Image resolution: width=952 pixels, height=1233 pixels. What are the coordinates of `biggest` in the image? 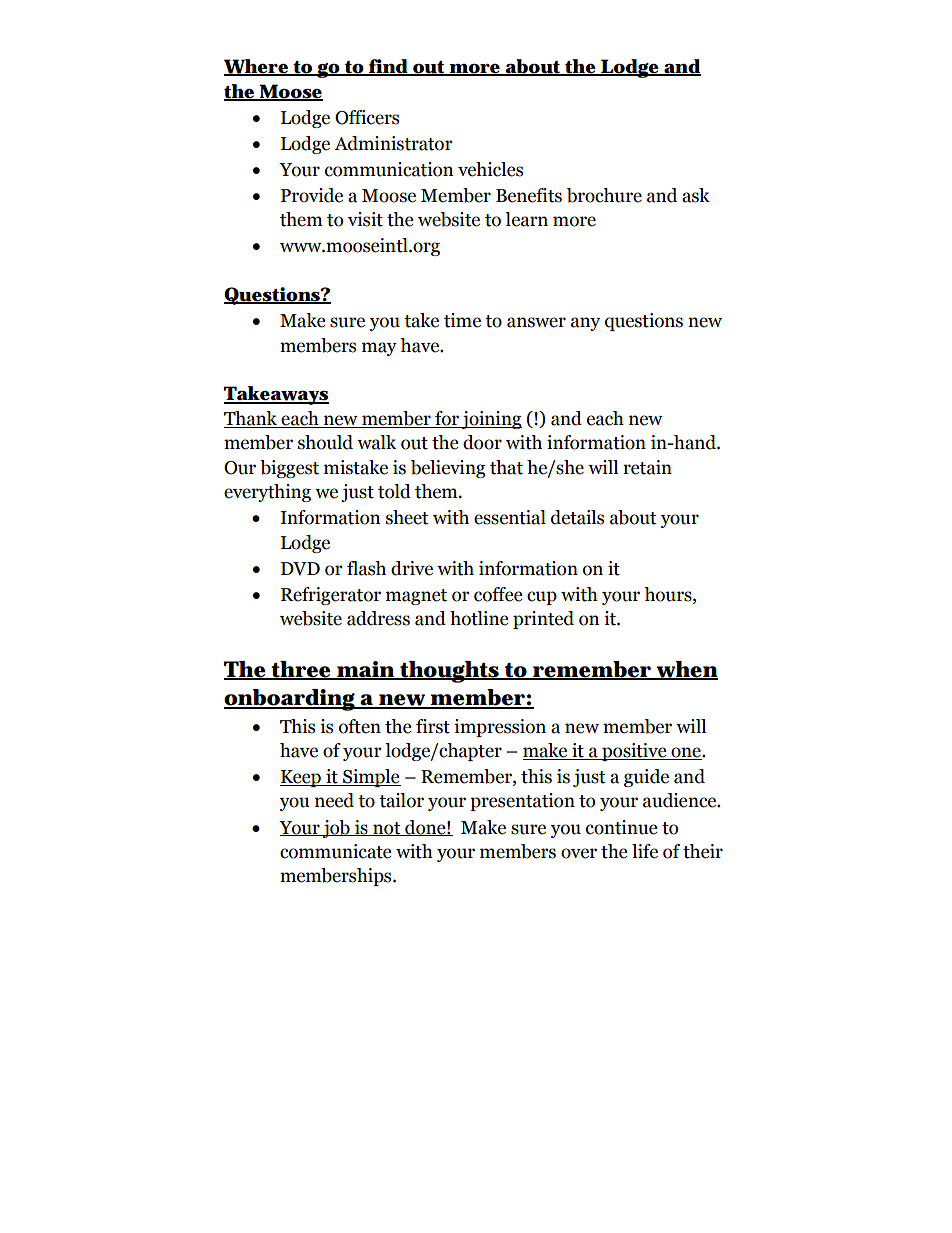 It's located at (289, 469).
